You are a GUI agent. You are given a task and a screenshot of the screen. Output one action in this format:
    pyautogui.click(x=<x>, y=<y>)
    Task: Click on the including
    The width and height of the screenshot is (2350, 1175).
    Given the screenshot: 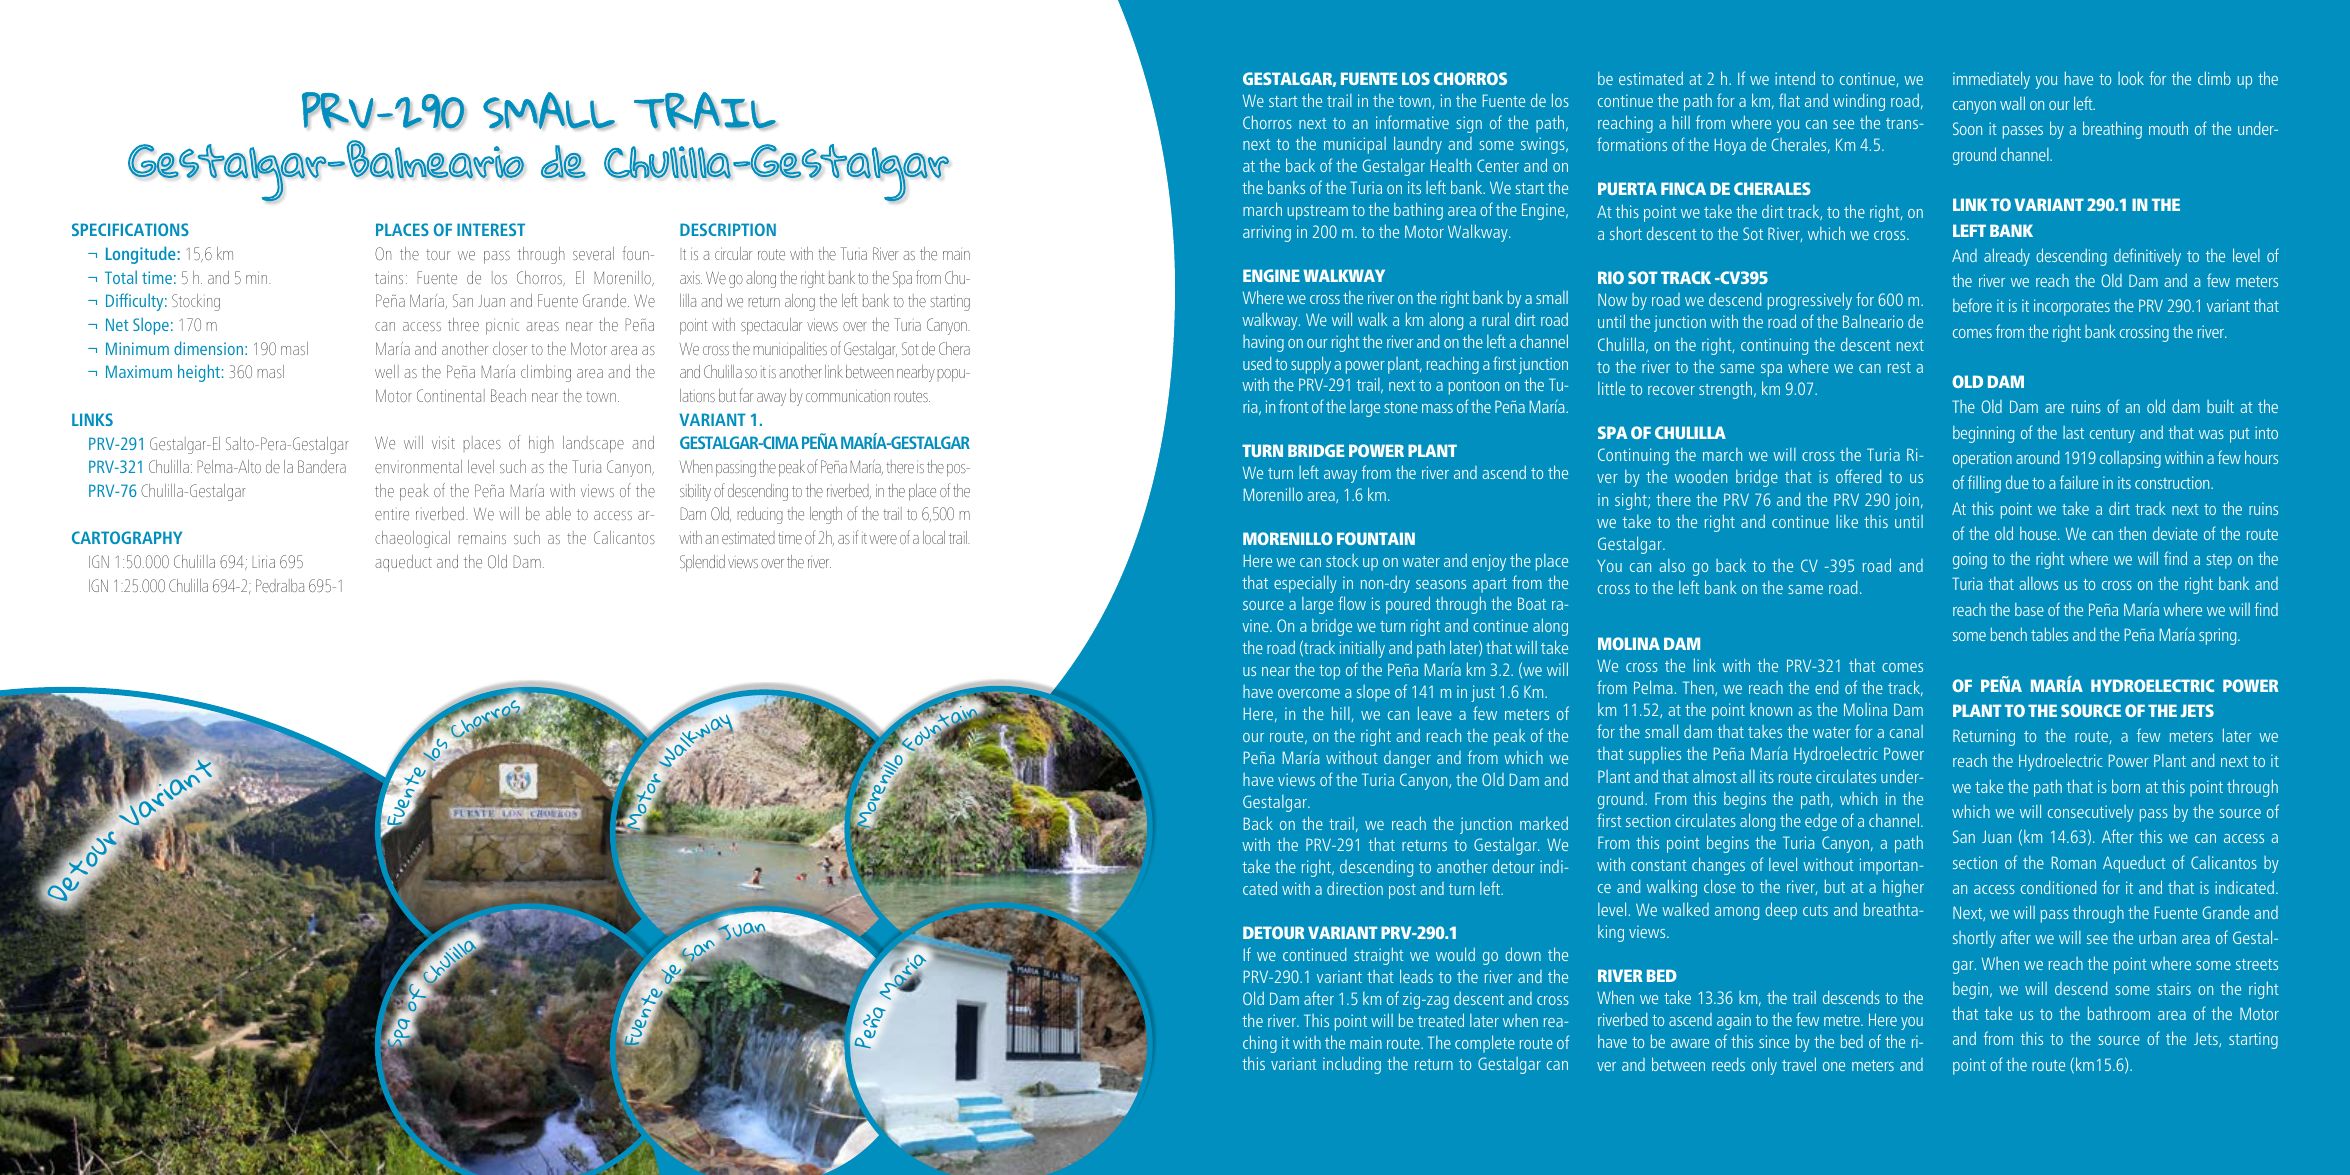 What is the action you would take?
    pyautogui.click(x=1352, y=1065)
